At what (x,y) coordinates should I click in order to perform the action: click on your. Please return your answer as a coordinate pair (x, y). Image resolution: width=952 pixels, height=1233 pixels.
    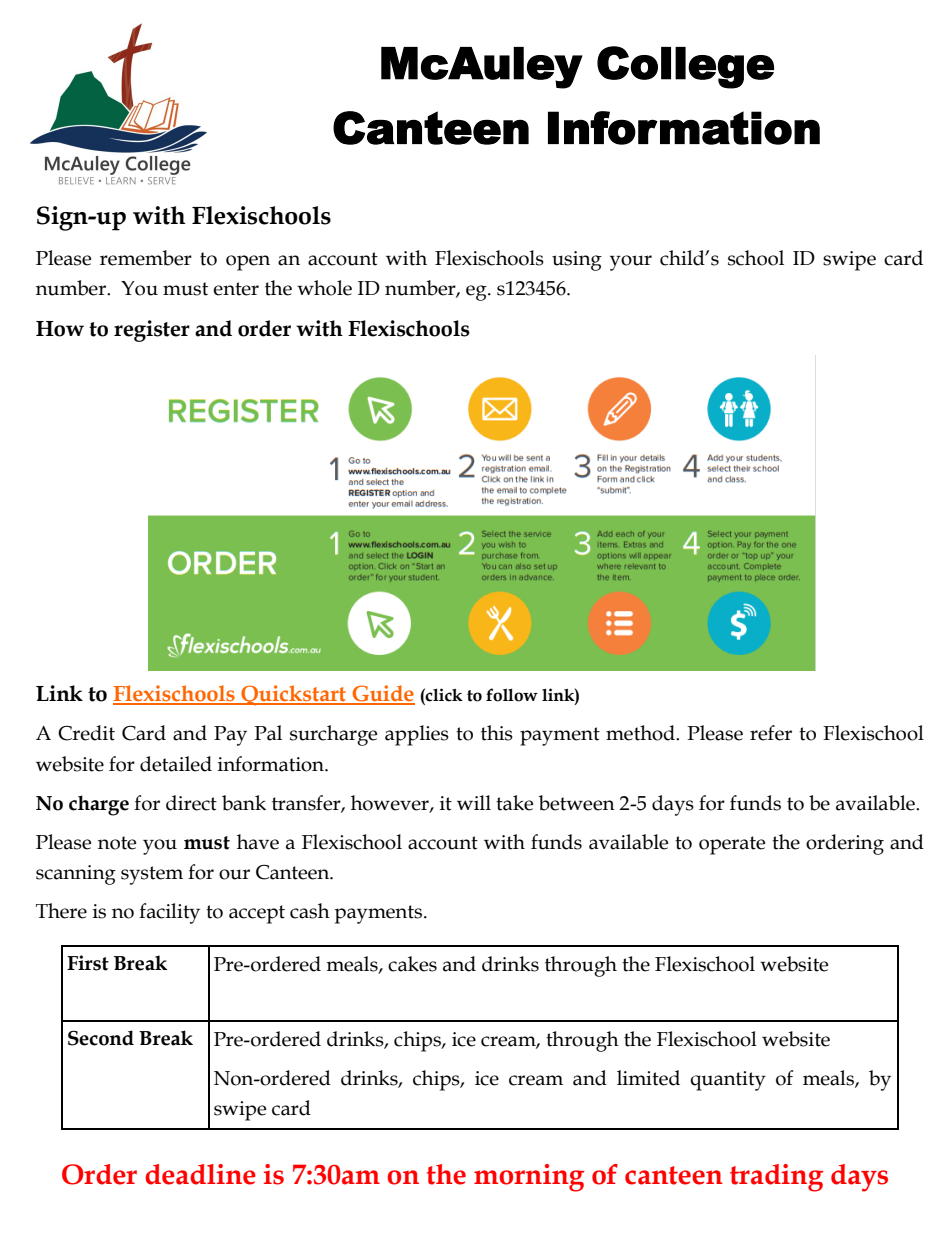
    Looking at the image, I should click on (631, 263).
